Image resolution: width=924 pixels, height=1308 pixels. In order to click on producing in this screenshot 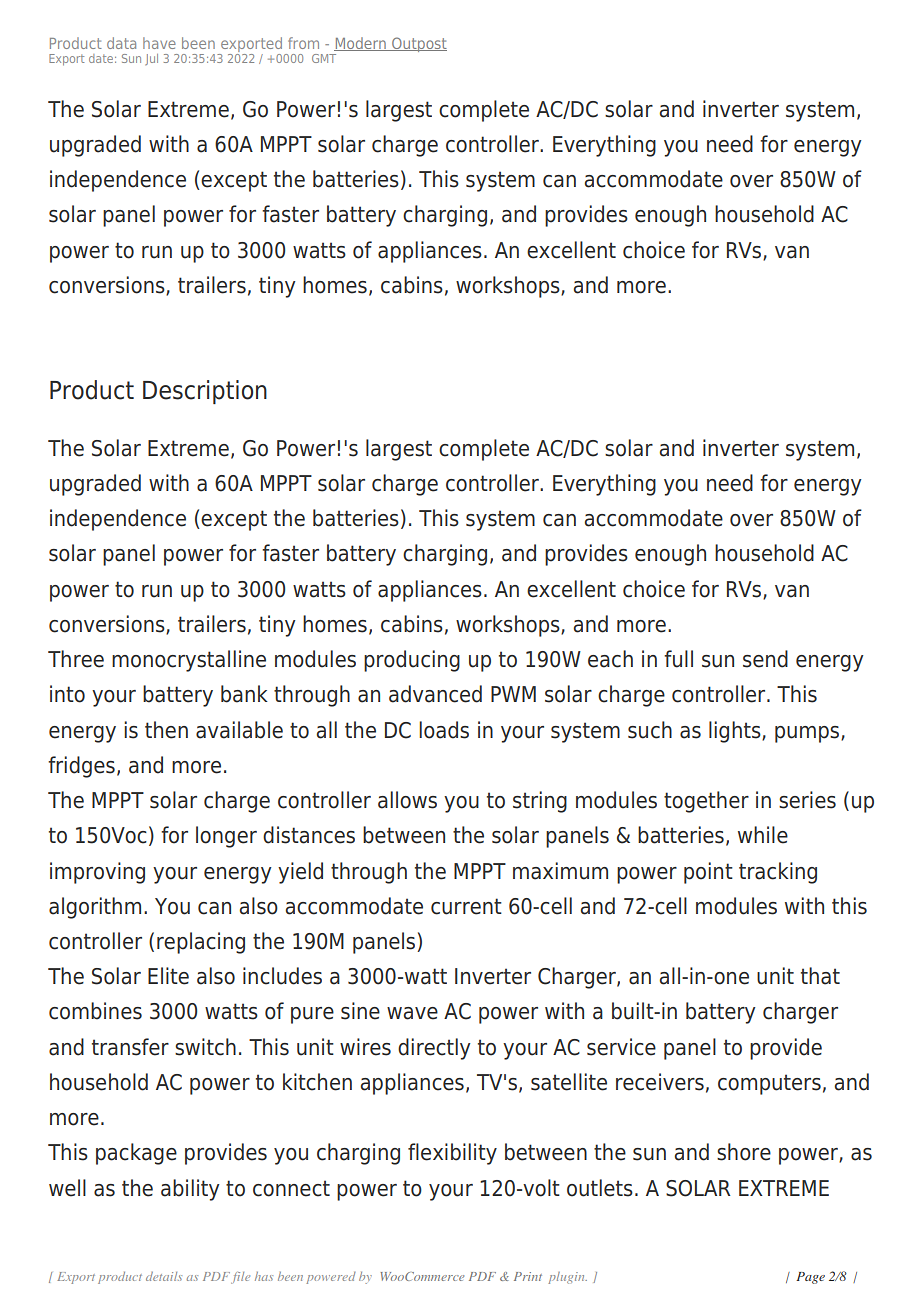, I will do `click(412, 661)`.
